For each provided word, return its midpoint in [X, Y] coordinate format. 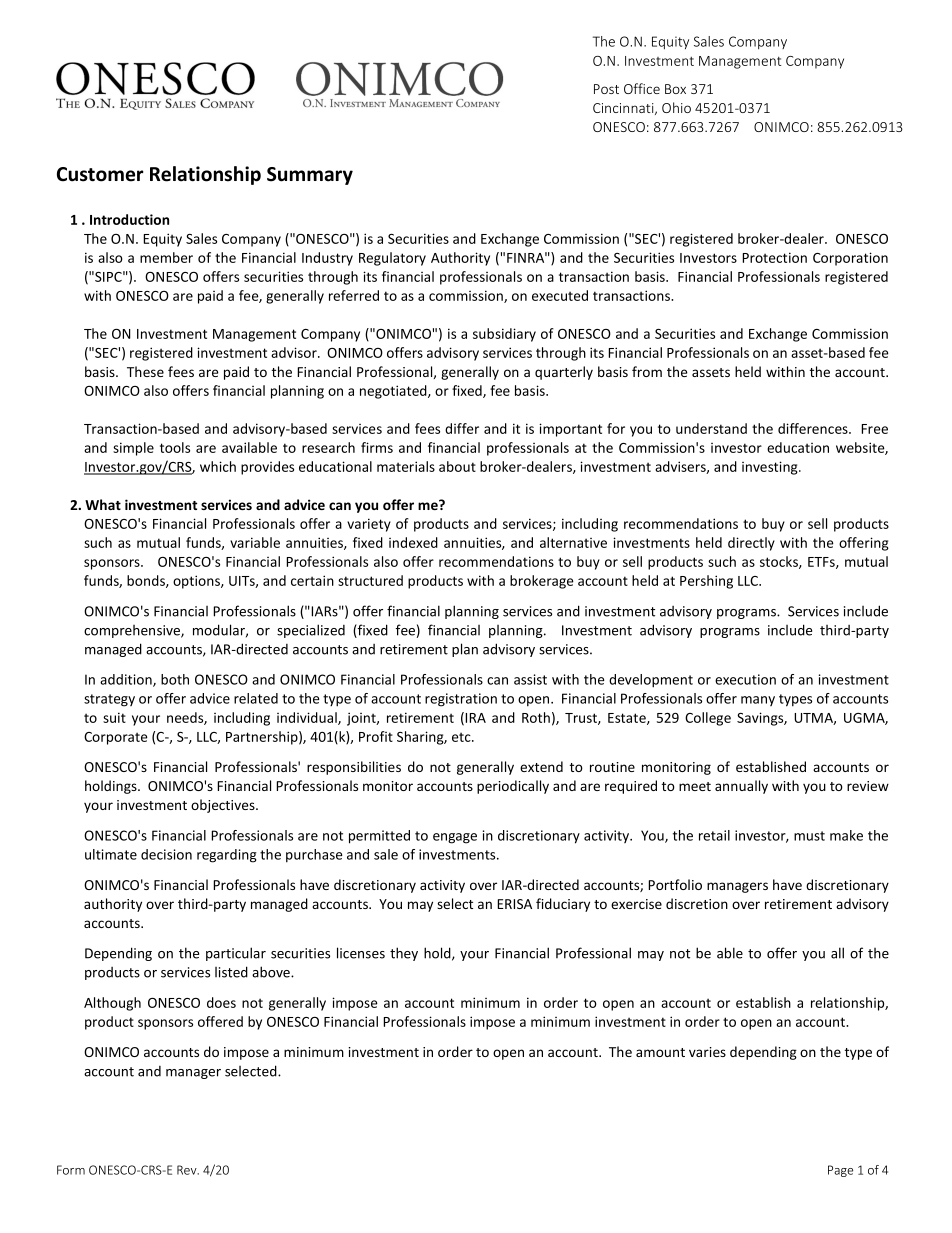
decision [166, 854]
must [809, 836]
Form [71, 1170]
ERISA [514, 904]
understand [711, 428]
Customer [100, 174]
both [175, 679]
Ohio [676, 107]
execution [745, 679]
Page [840, 1171]
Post [606, 89]
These [145, 371]
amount [660, 1052]
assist [530, 679]
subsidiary [504, 335]
